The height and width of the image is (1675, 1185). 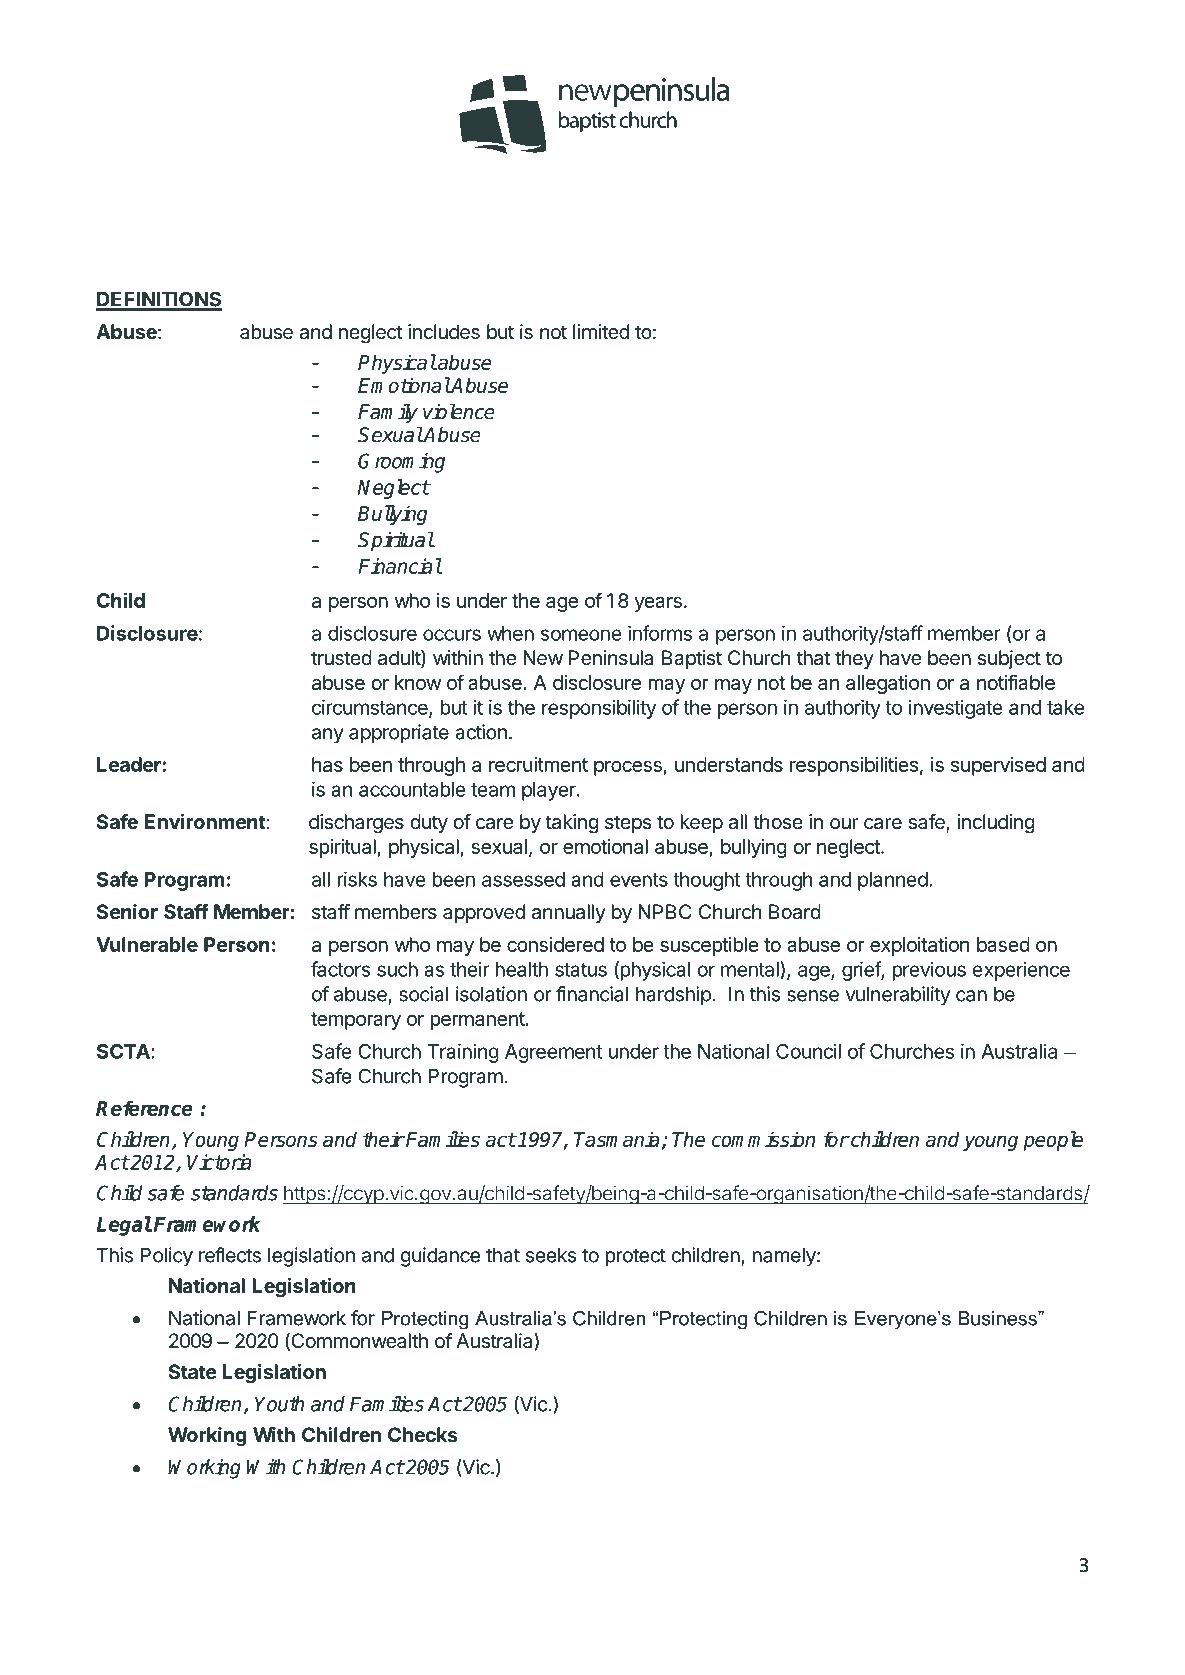 I want to click on violence, so click(x=459, y=412).
